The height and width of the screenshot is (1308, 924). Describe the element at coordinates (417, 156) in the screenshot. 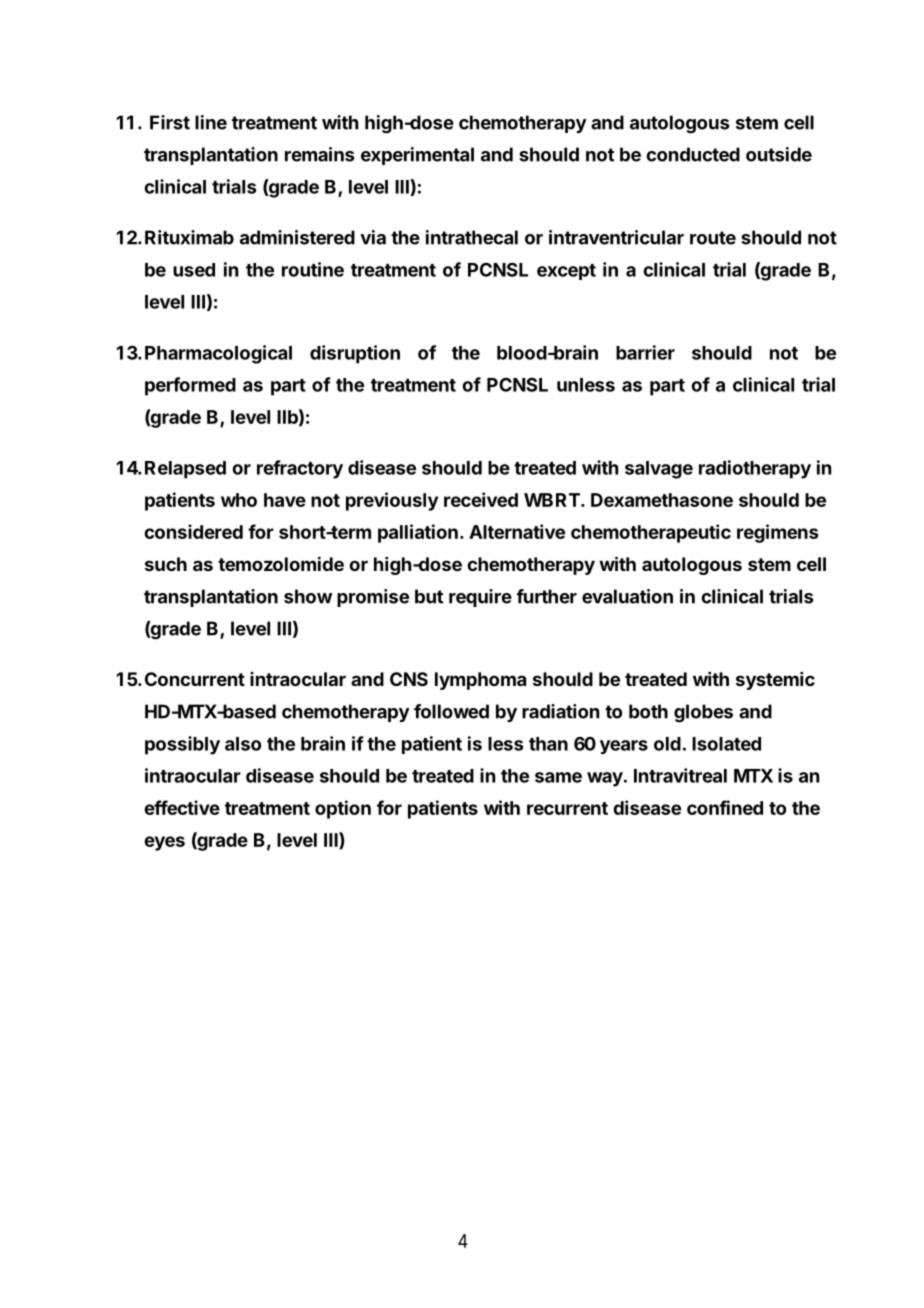

I see `experimental` at that location.
